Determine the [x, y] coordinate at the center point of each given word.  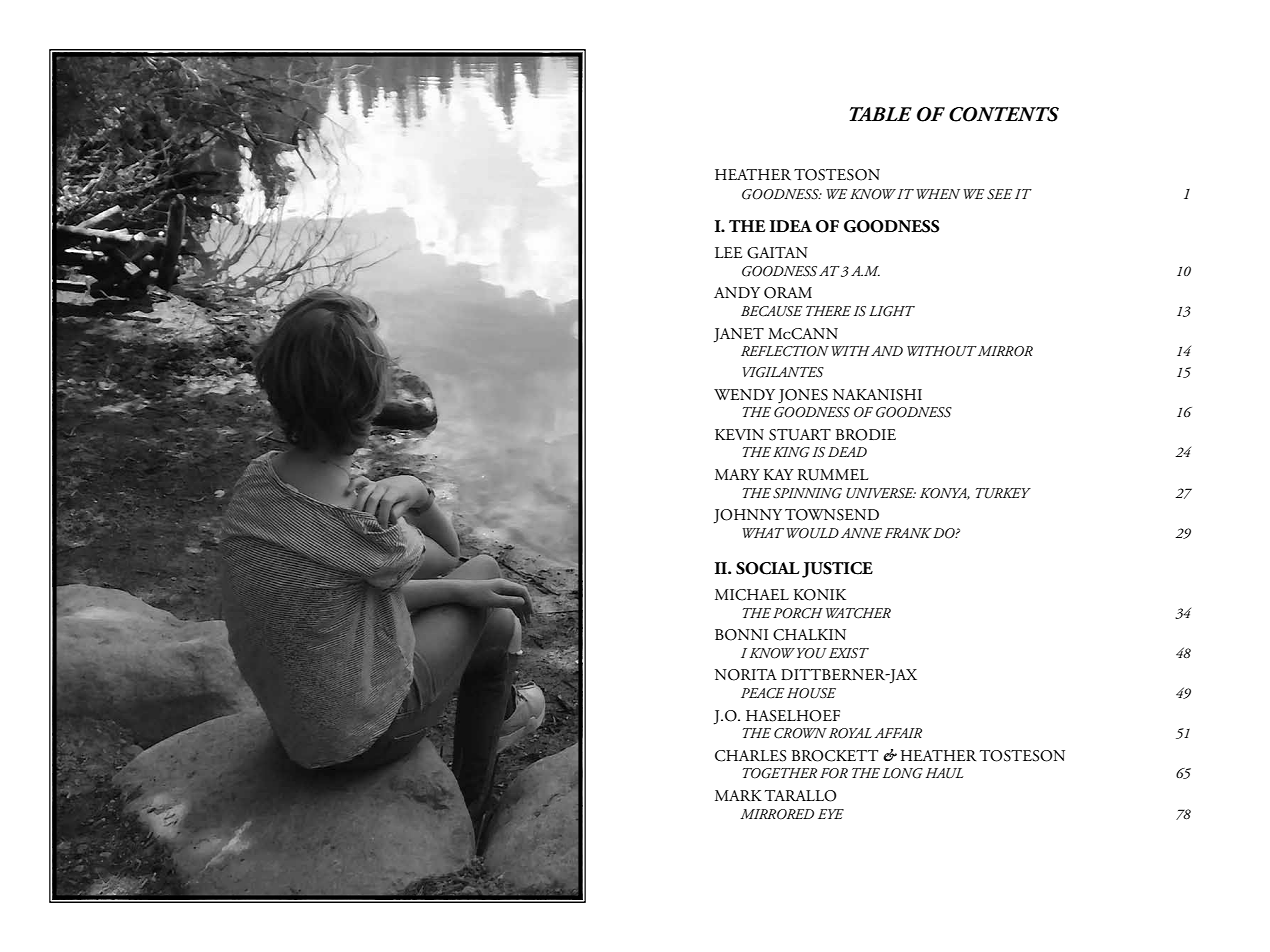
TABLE [880, 114]
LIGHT [892, 311]
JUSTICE [837, 570]
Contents [1004, 114]
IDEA [791, 226]
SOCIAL [767, 568]
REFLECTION [785, 351]
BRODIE [866, 435]
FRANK [908, 533]
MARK [738, 795]
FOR [834, 773]
